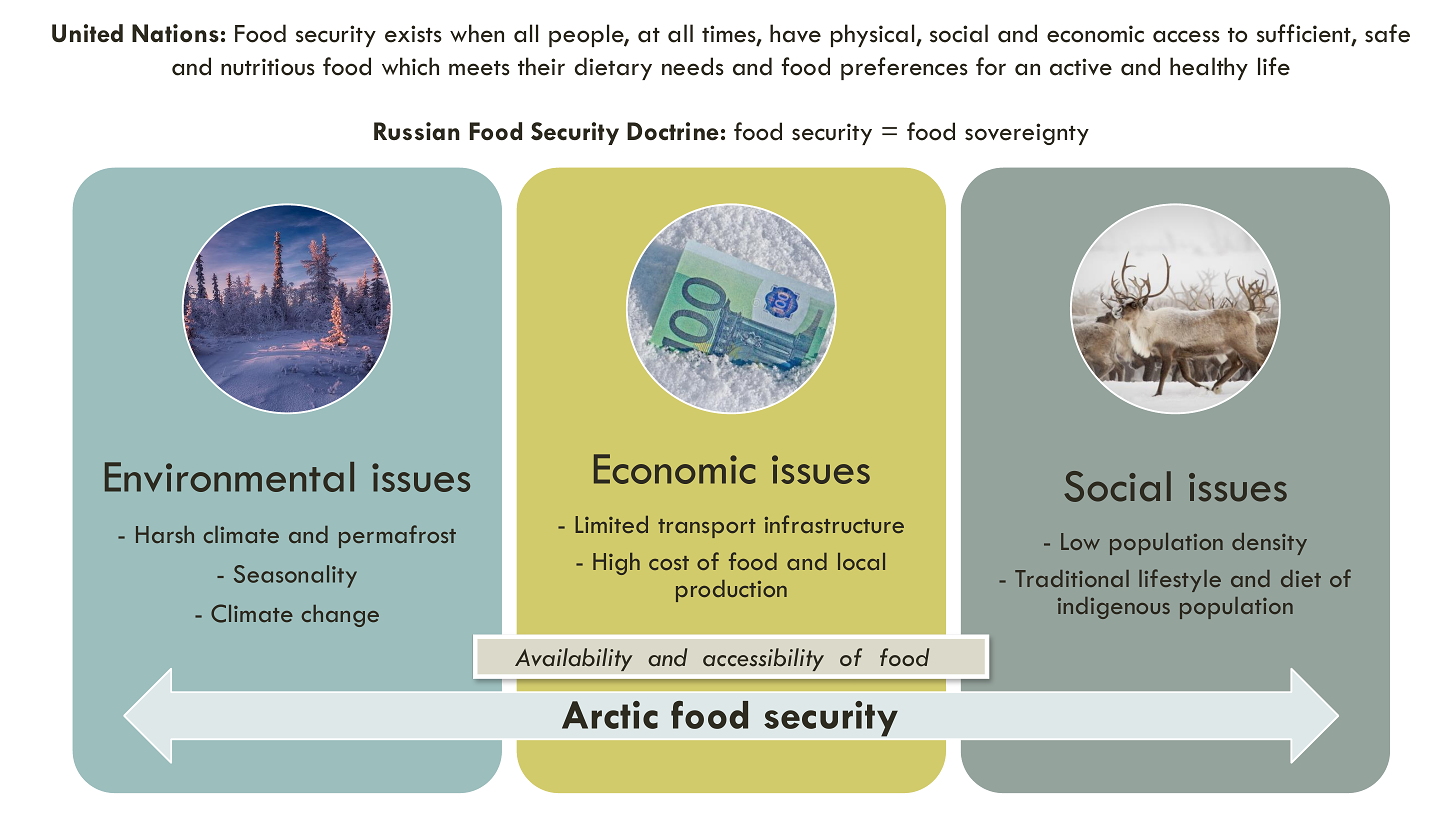 Image resolution: width=1456 pixels, height=819 pixels. I want to click on nutritious, so click(268, 67).
